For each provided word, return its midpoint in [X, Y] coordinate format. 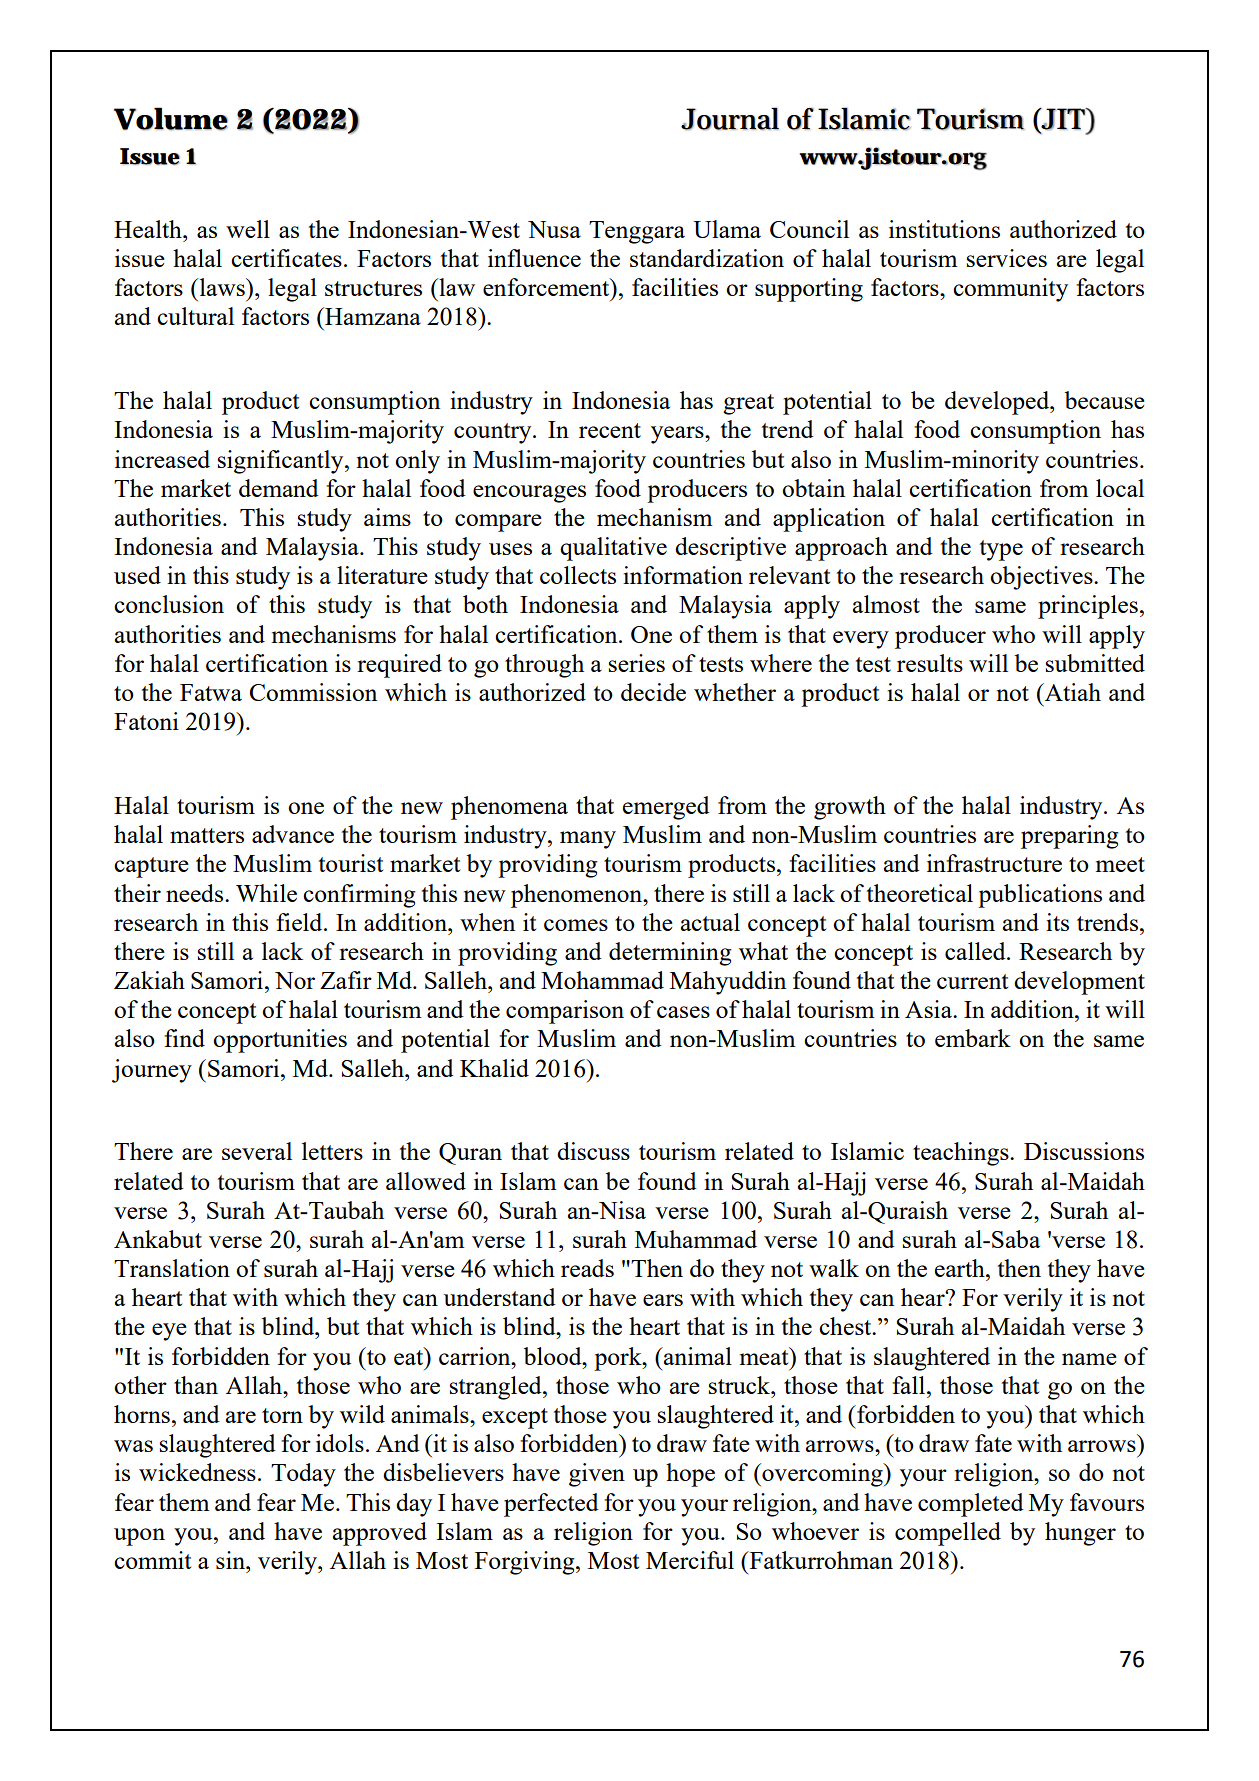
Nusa [554, 229]
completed [971, 1505]
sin [231, 1560]
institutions [944, 229]
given [597, 1475]
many [588, 840]
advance [293, 834]
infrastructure [994, 863]
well [248, 229]
